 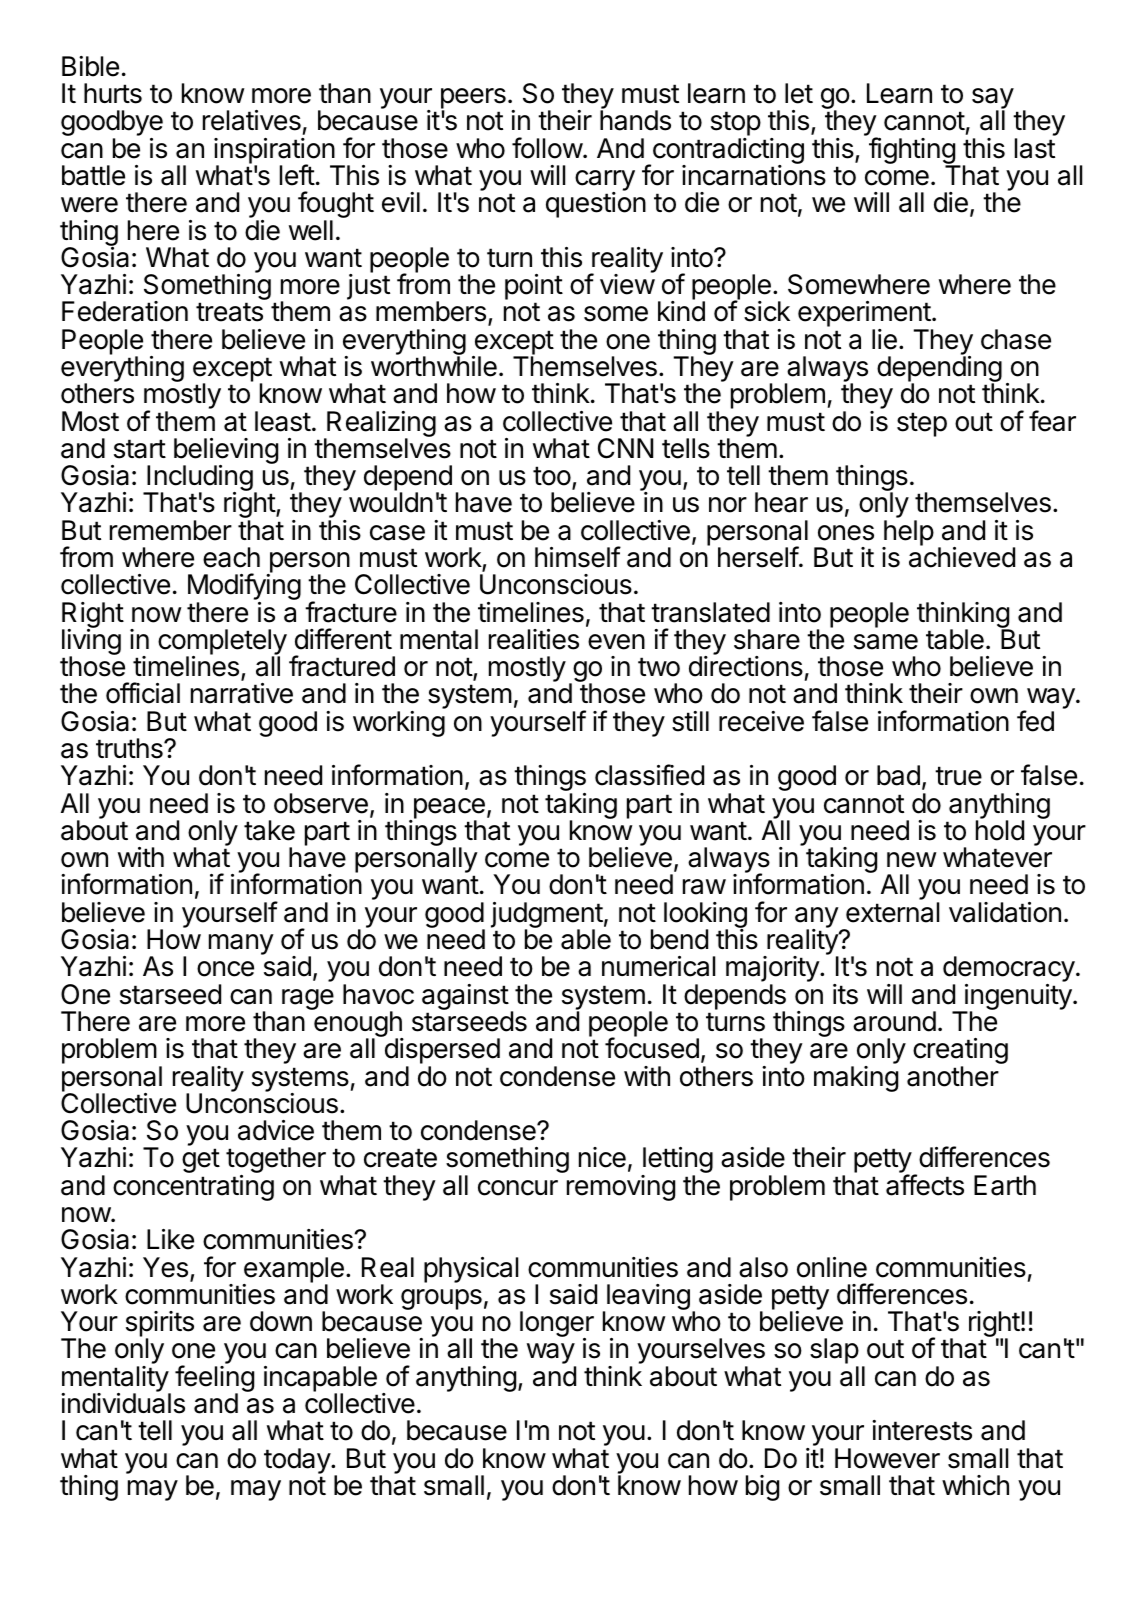 I want to click on each, so click(x=231, y=557).
